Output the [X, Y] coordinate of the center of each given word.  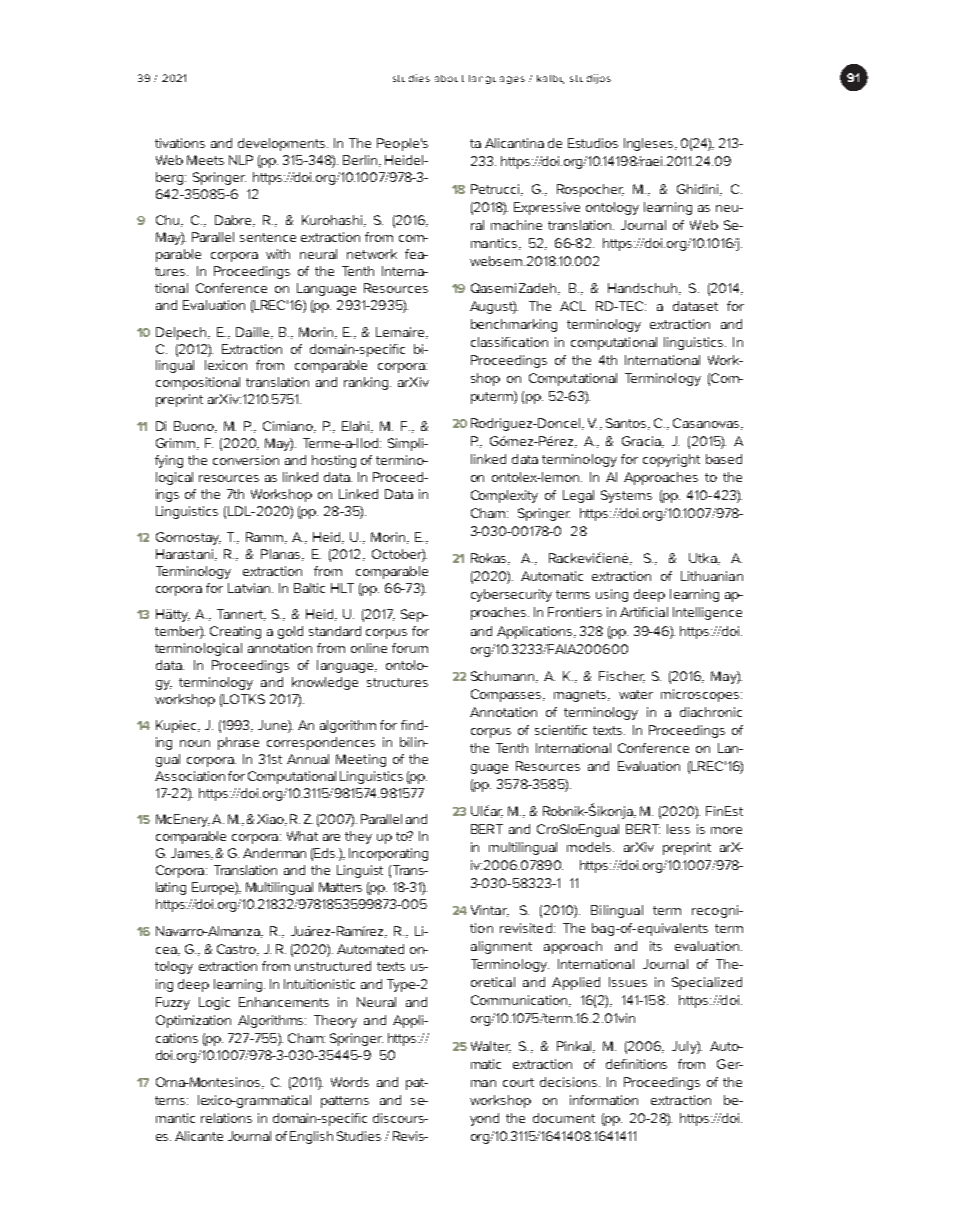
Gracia [642, 442]
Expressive [547, 208]
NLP [241, 160]
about [449, 78]
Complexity [504, 496]
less [678, 829]
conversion [246, 460]
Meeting [361, 760]
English [311, 1137]
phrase [238, 743]
